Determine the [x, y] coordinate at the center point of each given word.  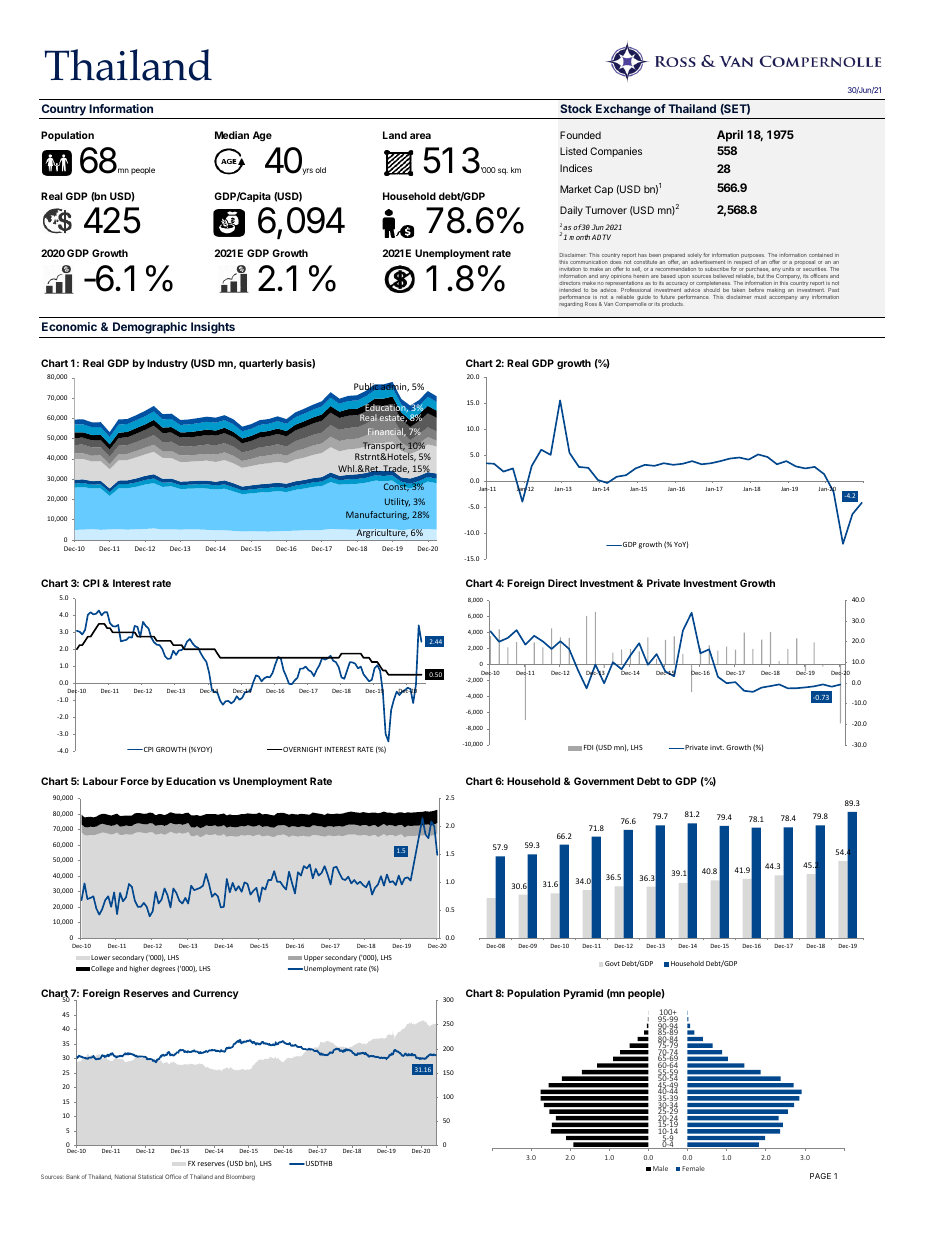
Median [232, 135]
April [730, 136]
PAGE [820, 1176]
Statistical [150, 1176]
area [420, 136]
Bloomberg [240, 1177]
